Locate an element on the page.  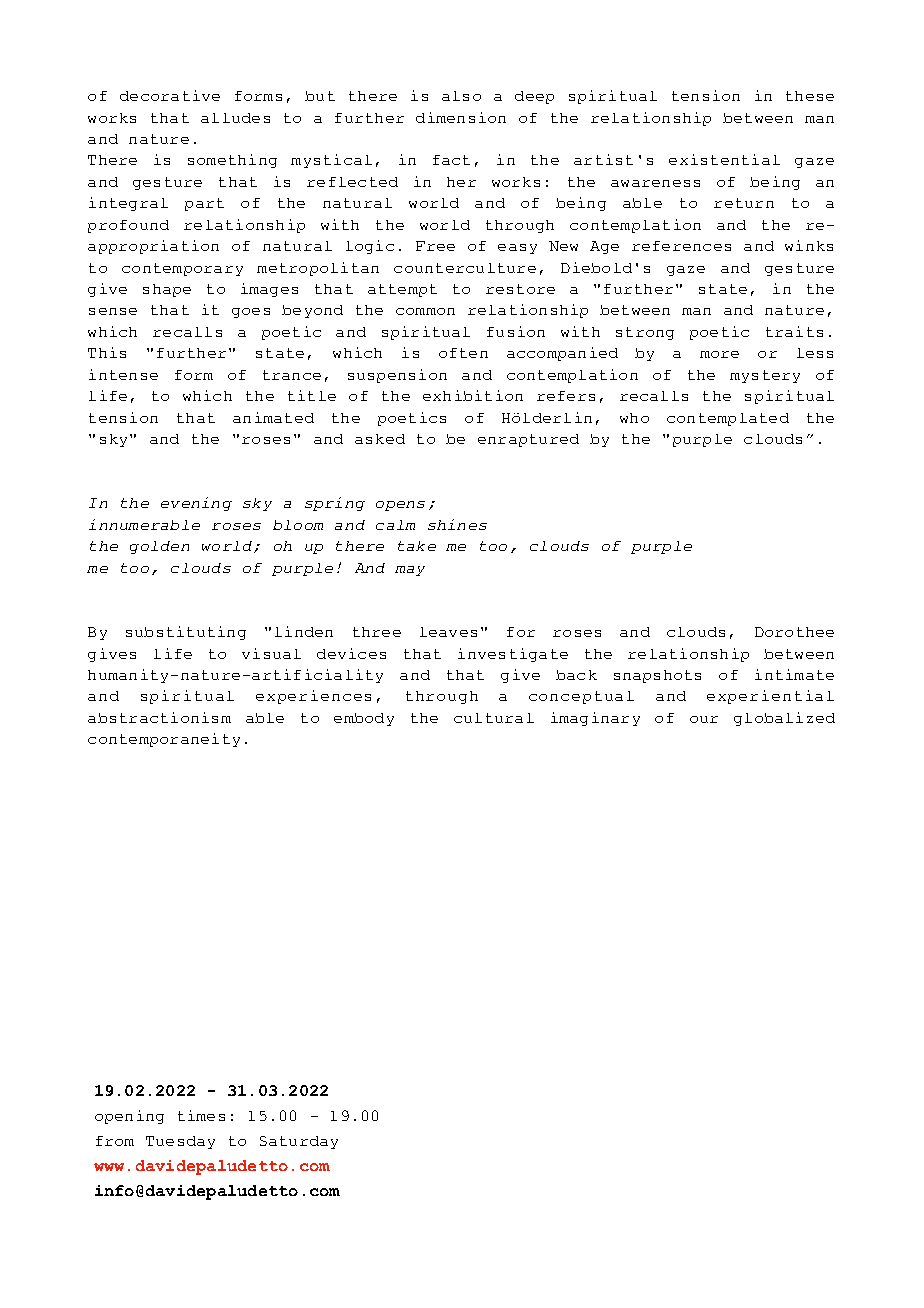
existential is located at coordinates (724, 159).
